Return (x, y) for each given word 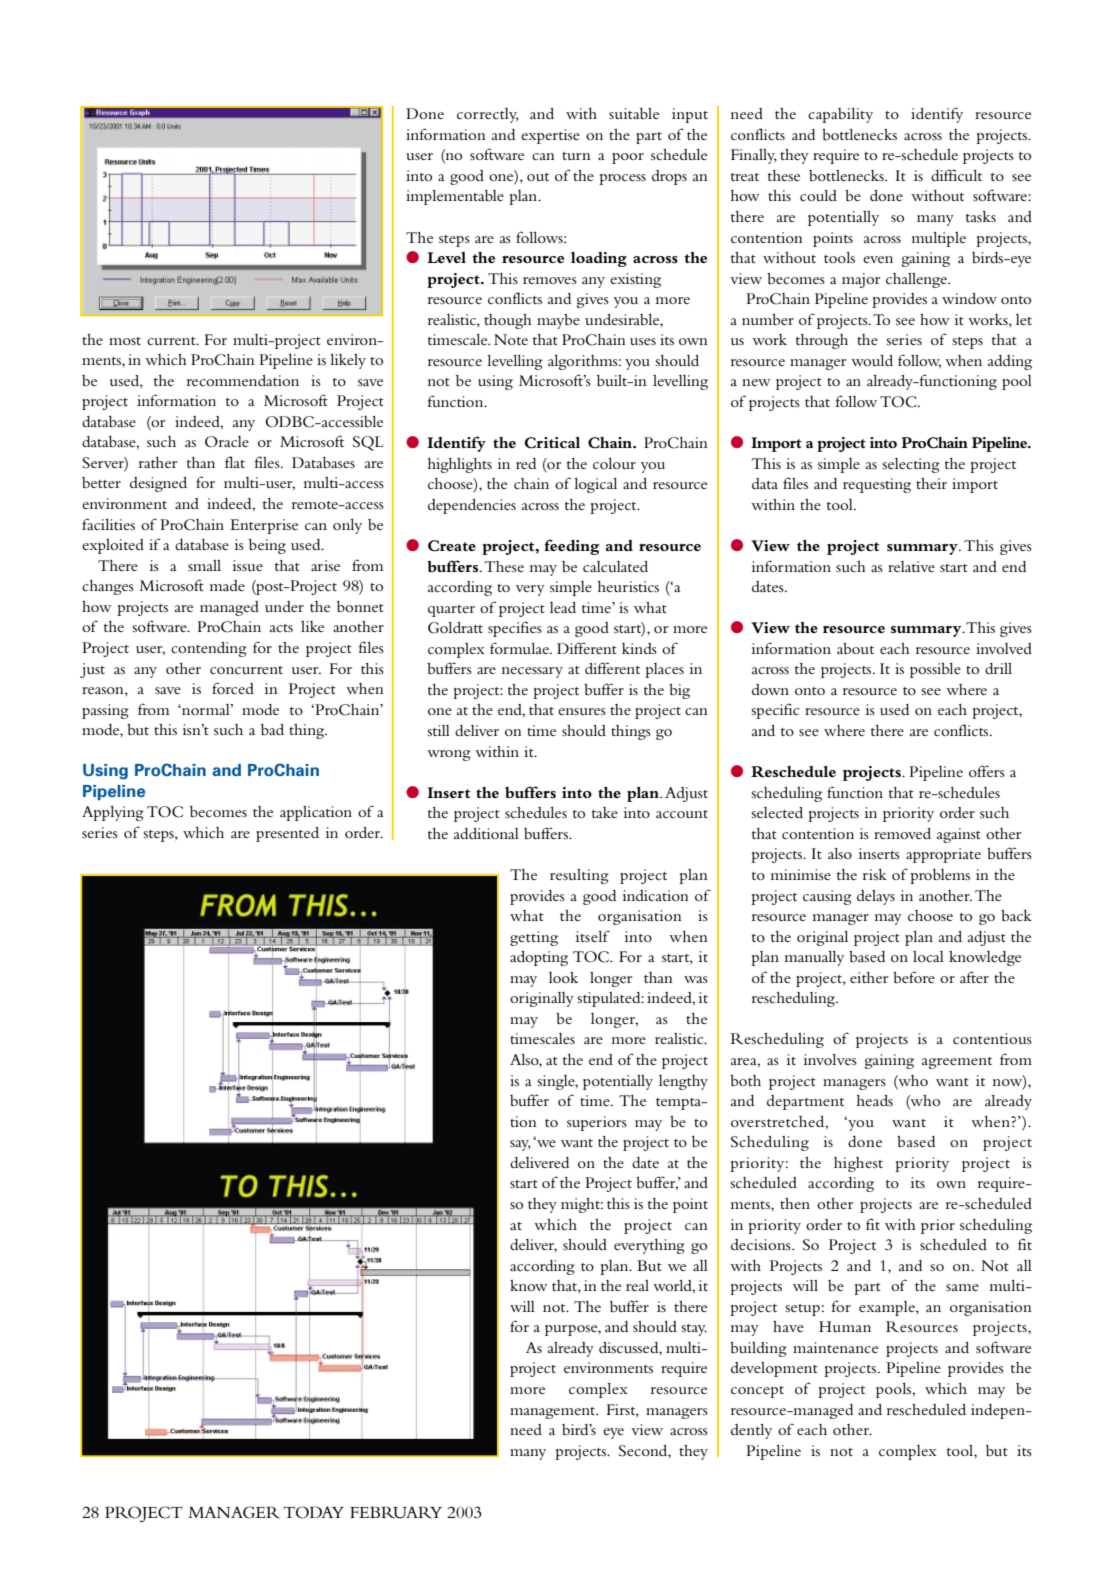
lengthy (683, 1082)
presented (287, 834)
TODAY (314, 1512)
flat (235, 462)
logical (595, 485)
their (931, 483)
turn (576, 156)
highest (858, 1164)
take (605, 812)
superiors (597, 1123)
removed (902, 833)
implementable (455, 197)
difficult (956, 175)
